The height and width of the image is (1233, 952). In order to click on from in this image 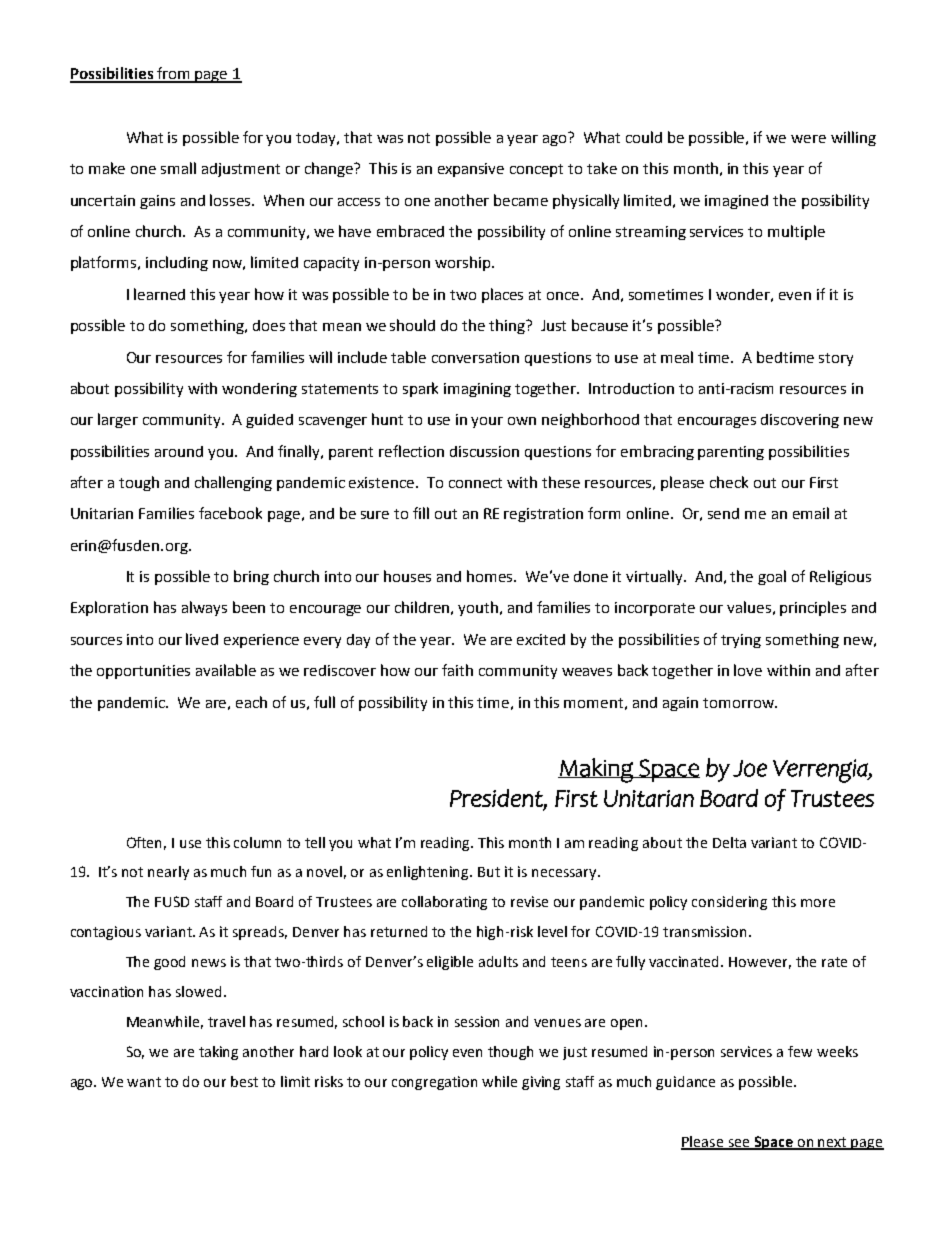, I will do `click(174, 74)`.
